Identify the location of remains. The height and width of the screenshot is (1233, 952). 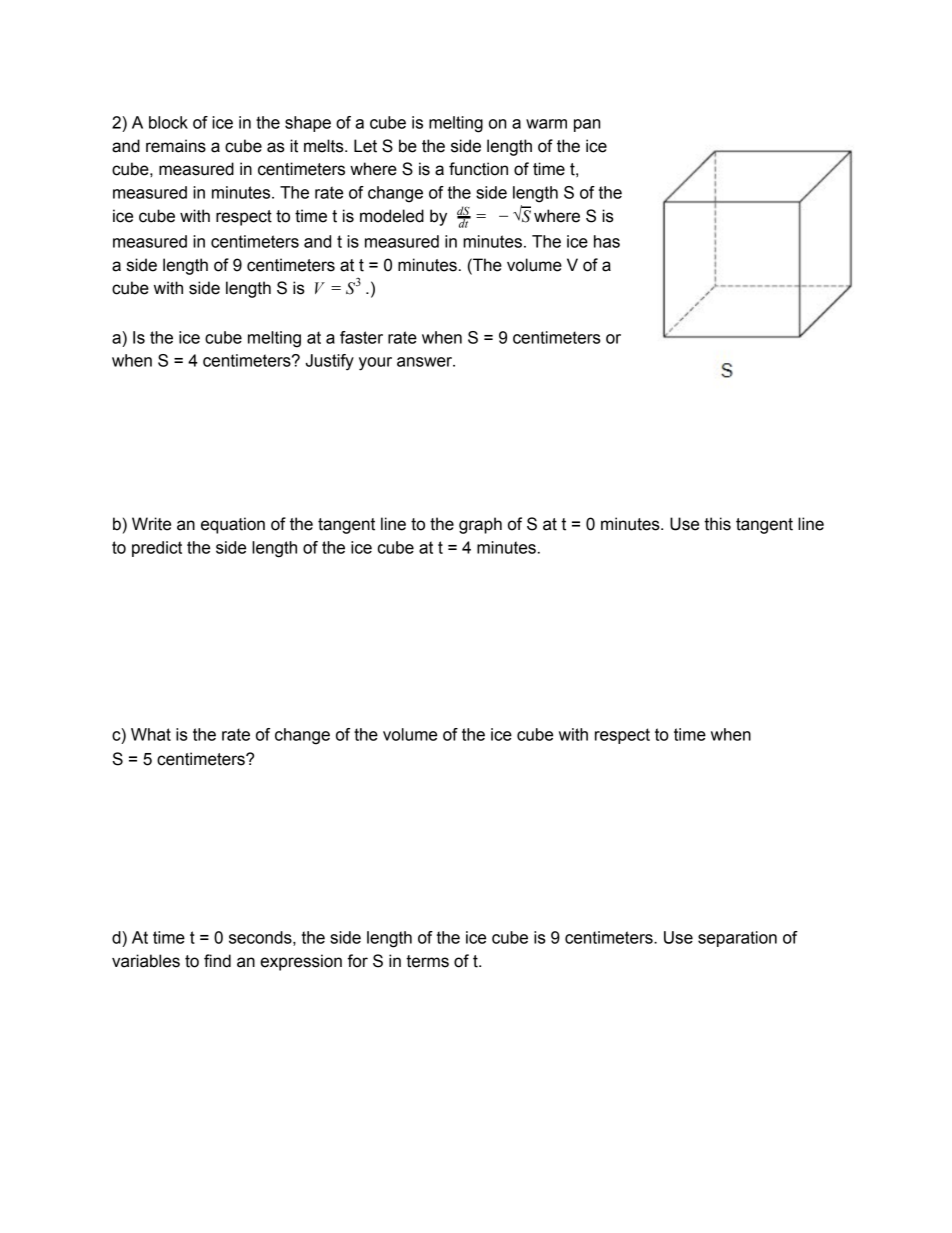
(176, 146).
